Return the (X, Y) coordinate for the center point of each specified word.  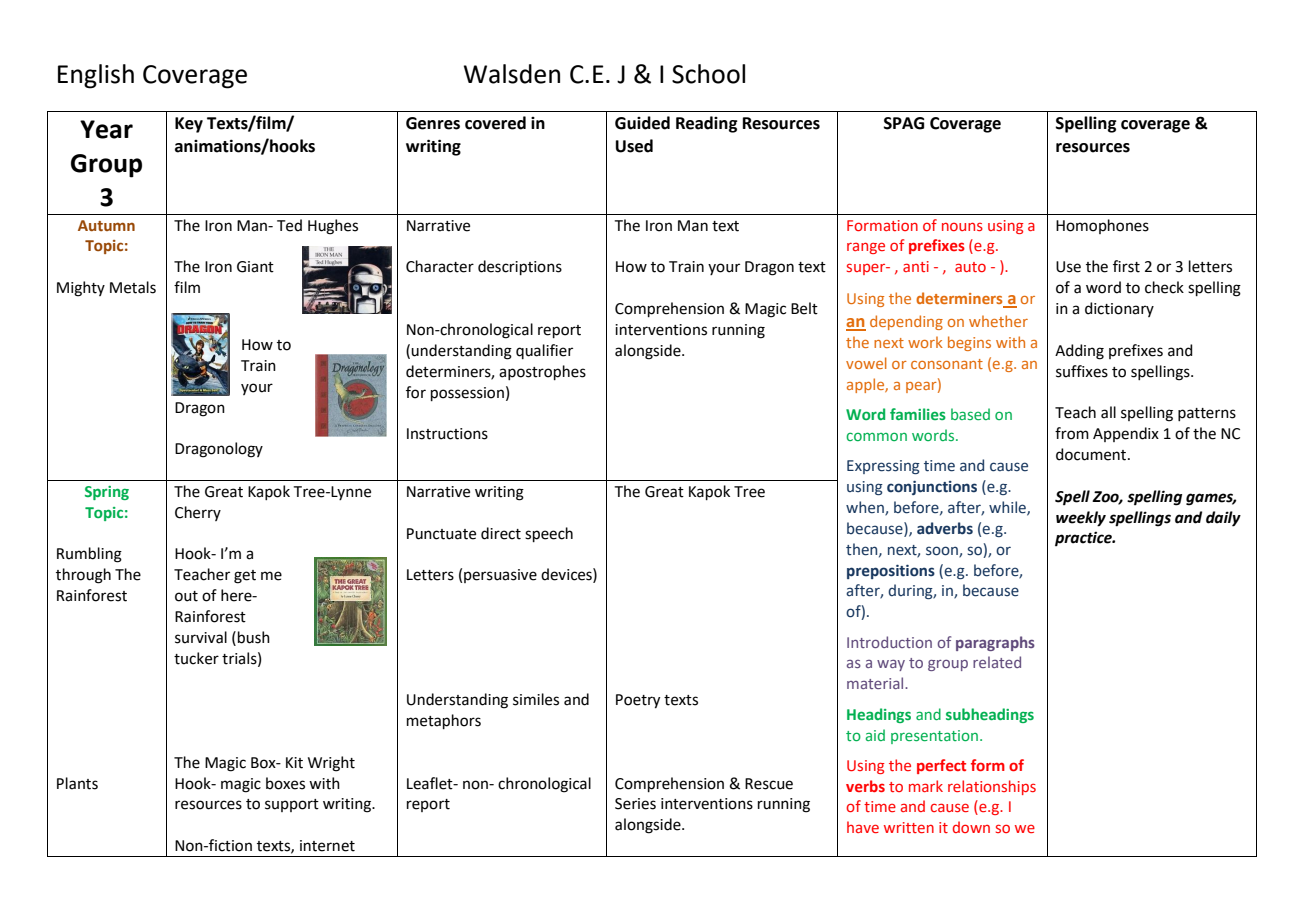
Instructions (447, 434)
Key (189, 125)
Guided (642, 123)
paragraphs (995, 643)
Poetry (638, 701)
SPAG (904, 123)
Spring (107, 493)
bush (254, 637)
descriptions (520, 267)
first (1126, 266)
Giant (255, 267)
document (1092, 454)
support (292, 805)
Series (635, 804)
